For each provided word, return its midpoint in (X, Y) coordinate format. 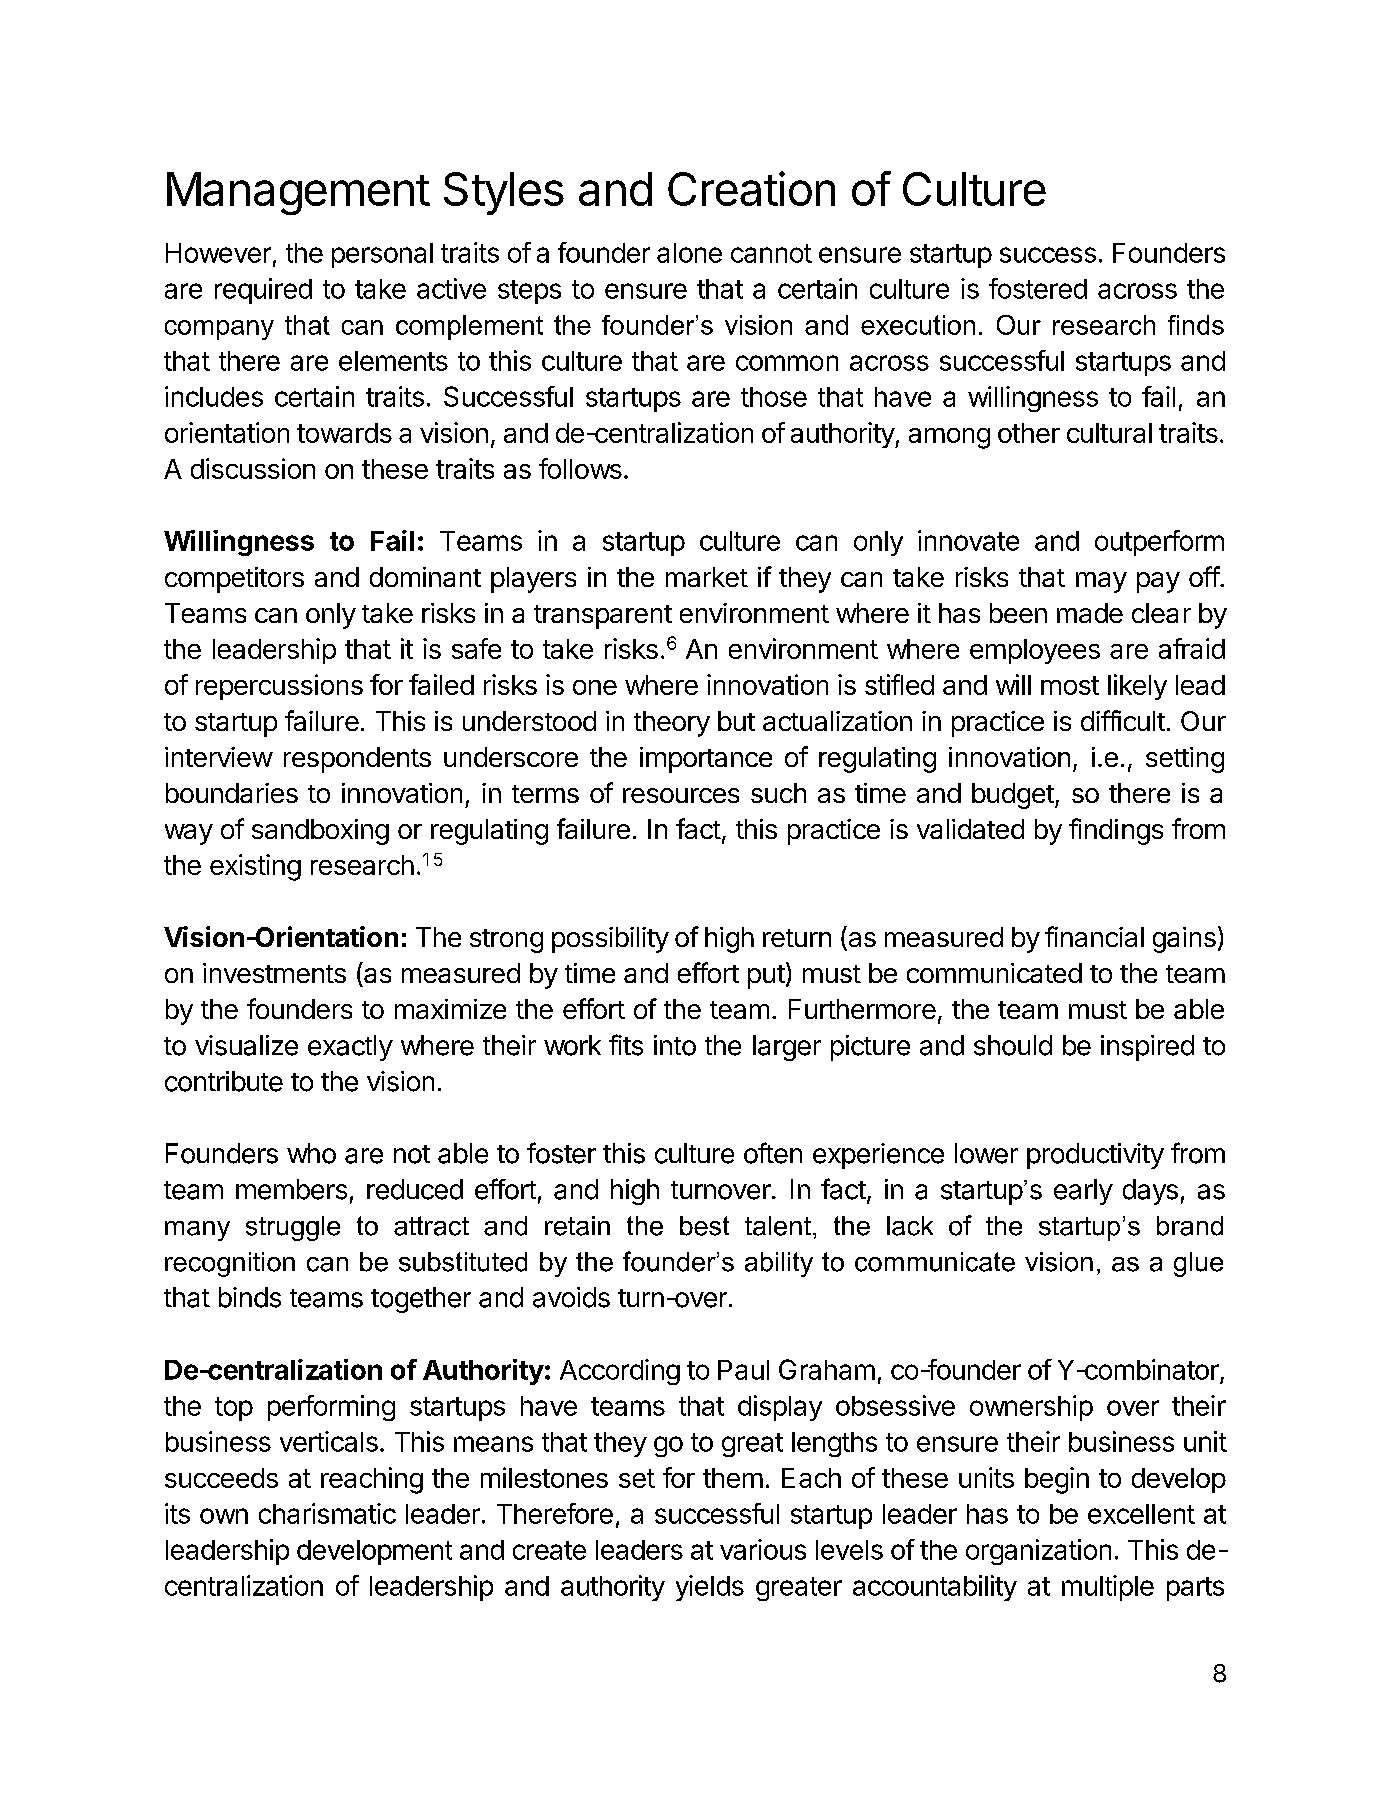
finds (1196, 325)
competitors (234, 580)
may (1101, 582)
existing (255, 867)
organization (1038, 1552)
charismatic (327, 1513)
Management (298, 193)
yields (710, 1588)
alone (689, 253)
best (704, 1226)
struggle (293, 1228)
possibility (610, 940)
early (1083, 1192)
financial (1094, 936)
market (707, 577)
